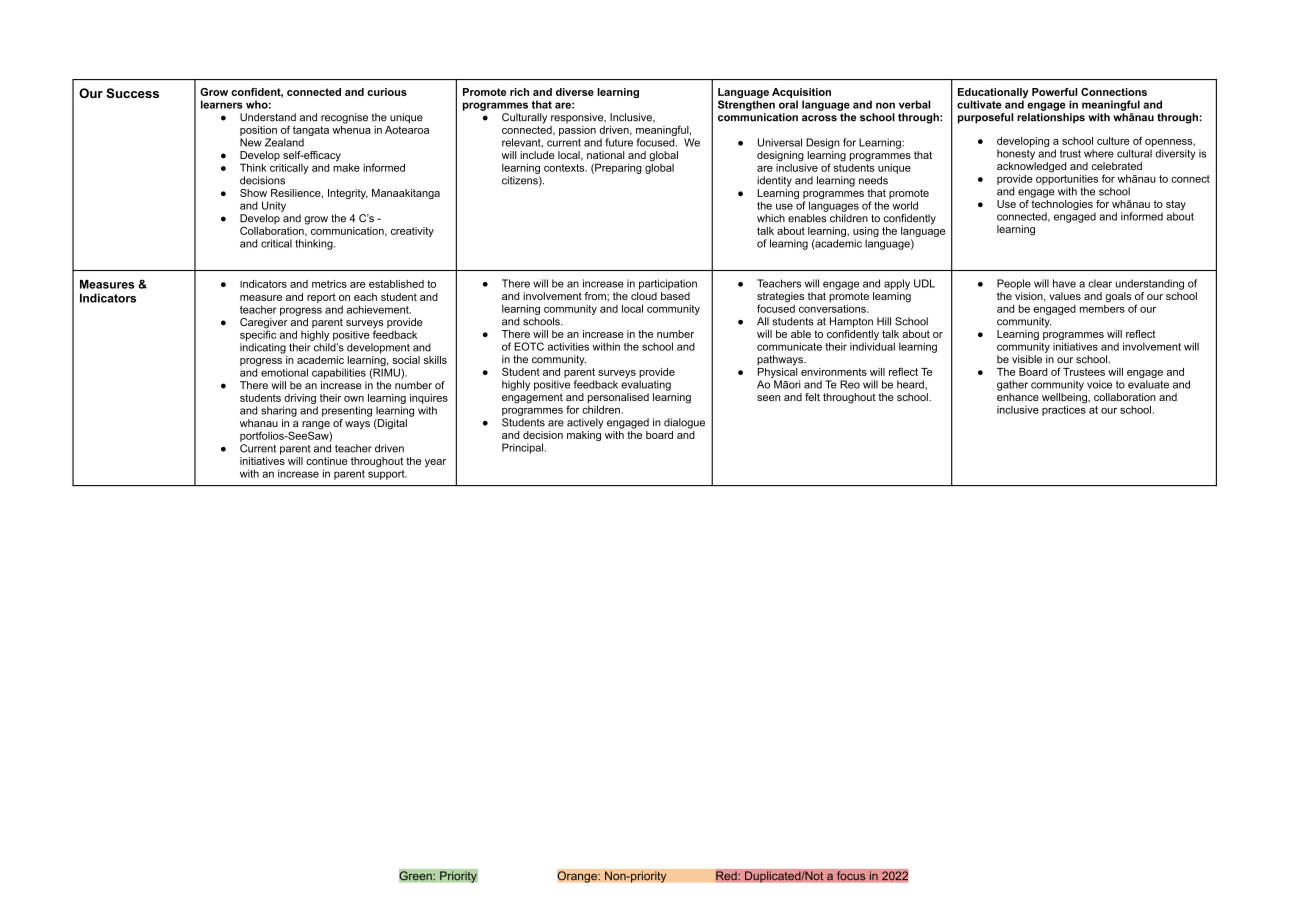 The height and width of the page is (924, 1307). Describe the element at coordinates (1064, 283) in the page. I see `have` at that location.
